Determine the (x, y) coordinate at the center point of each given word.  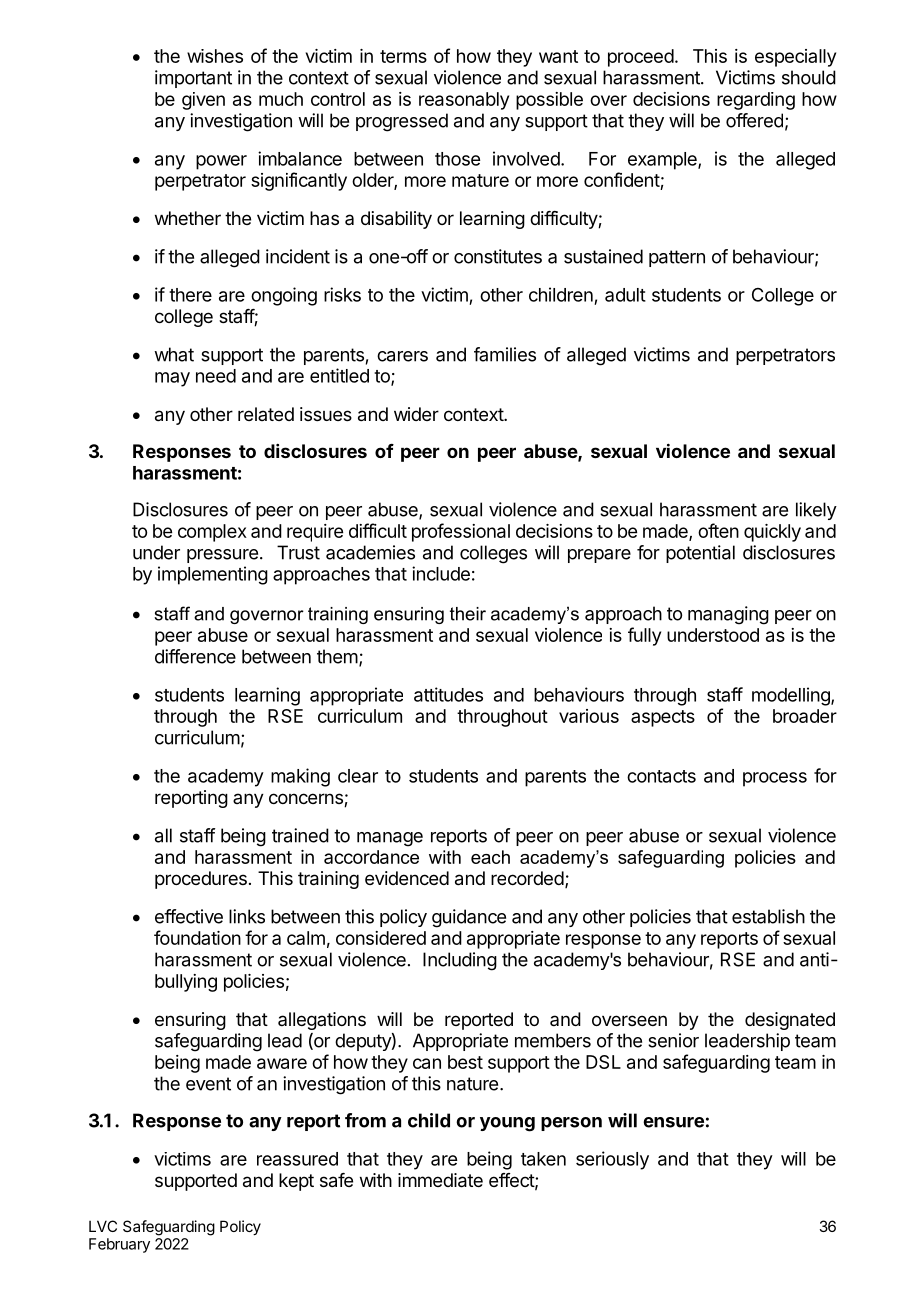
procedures (201, 880)
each (490, 857)
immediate (440, 1180)
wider (416, 414)
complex (212, 533)
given (203, 101)
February (119, 1245)
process (775, 779)
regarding (756, 101)
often (718, 530)
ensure (673, 1122)
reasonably (464, 101)
